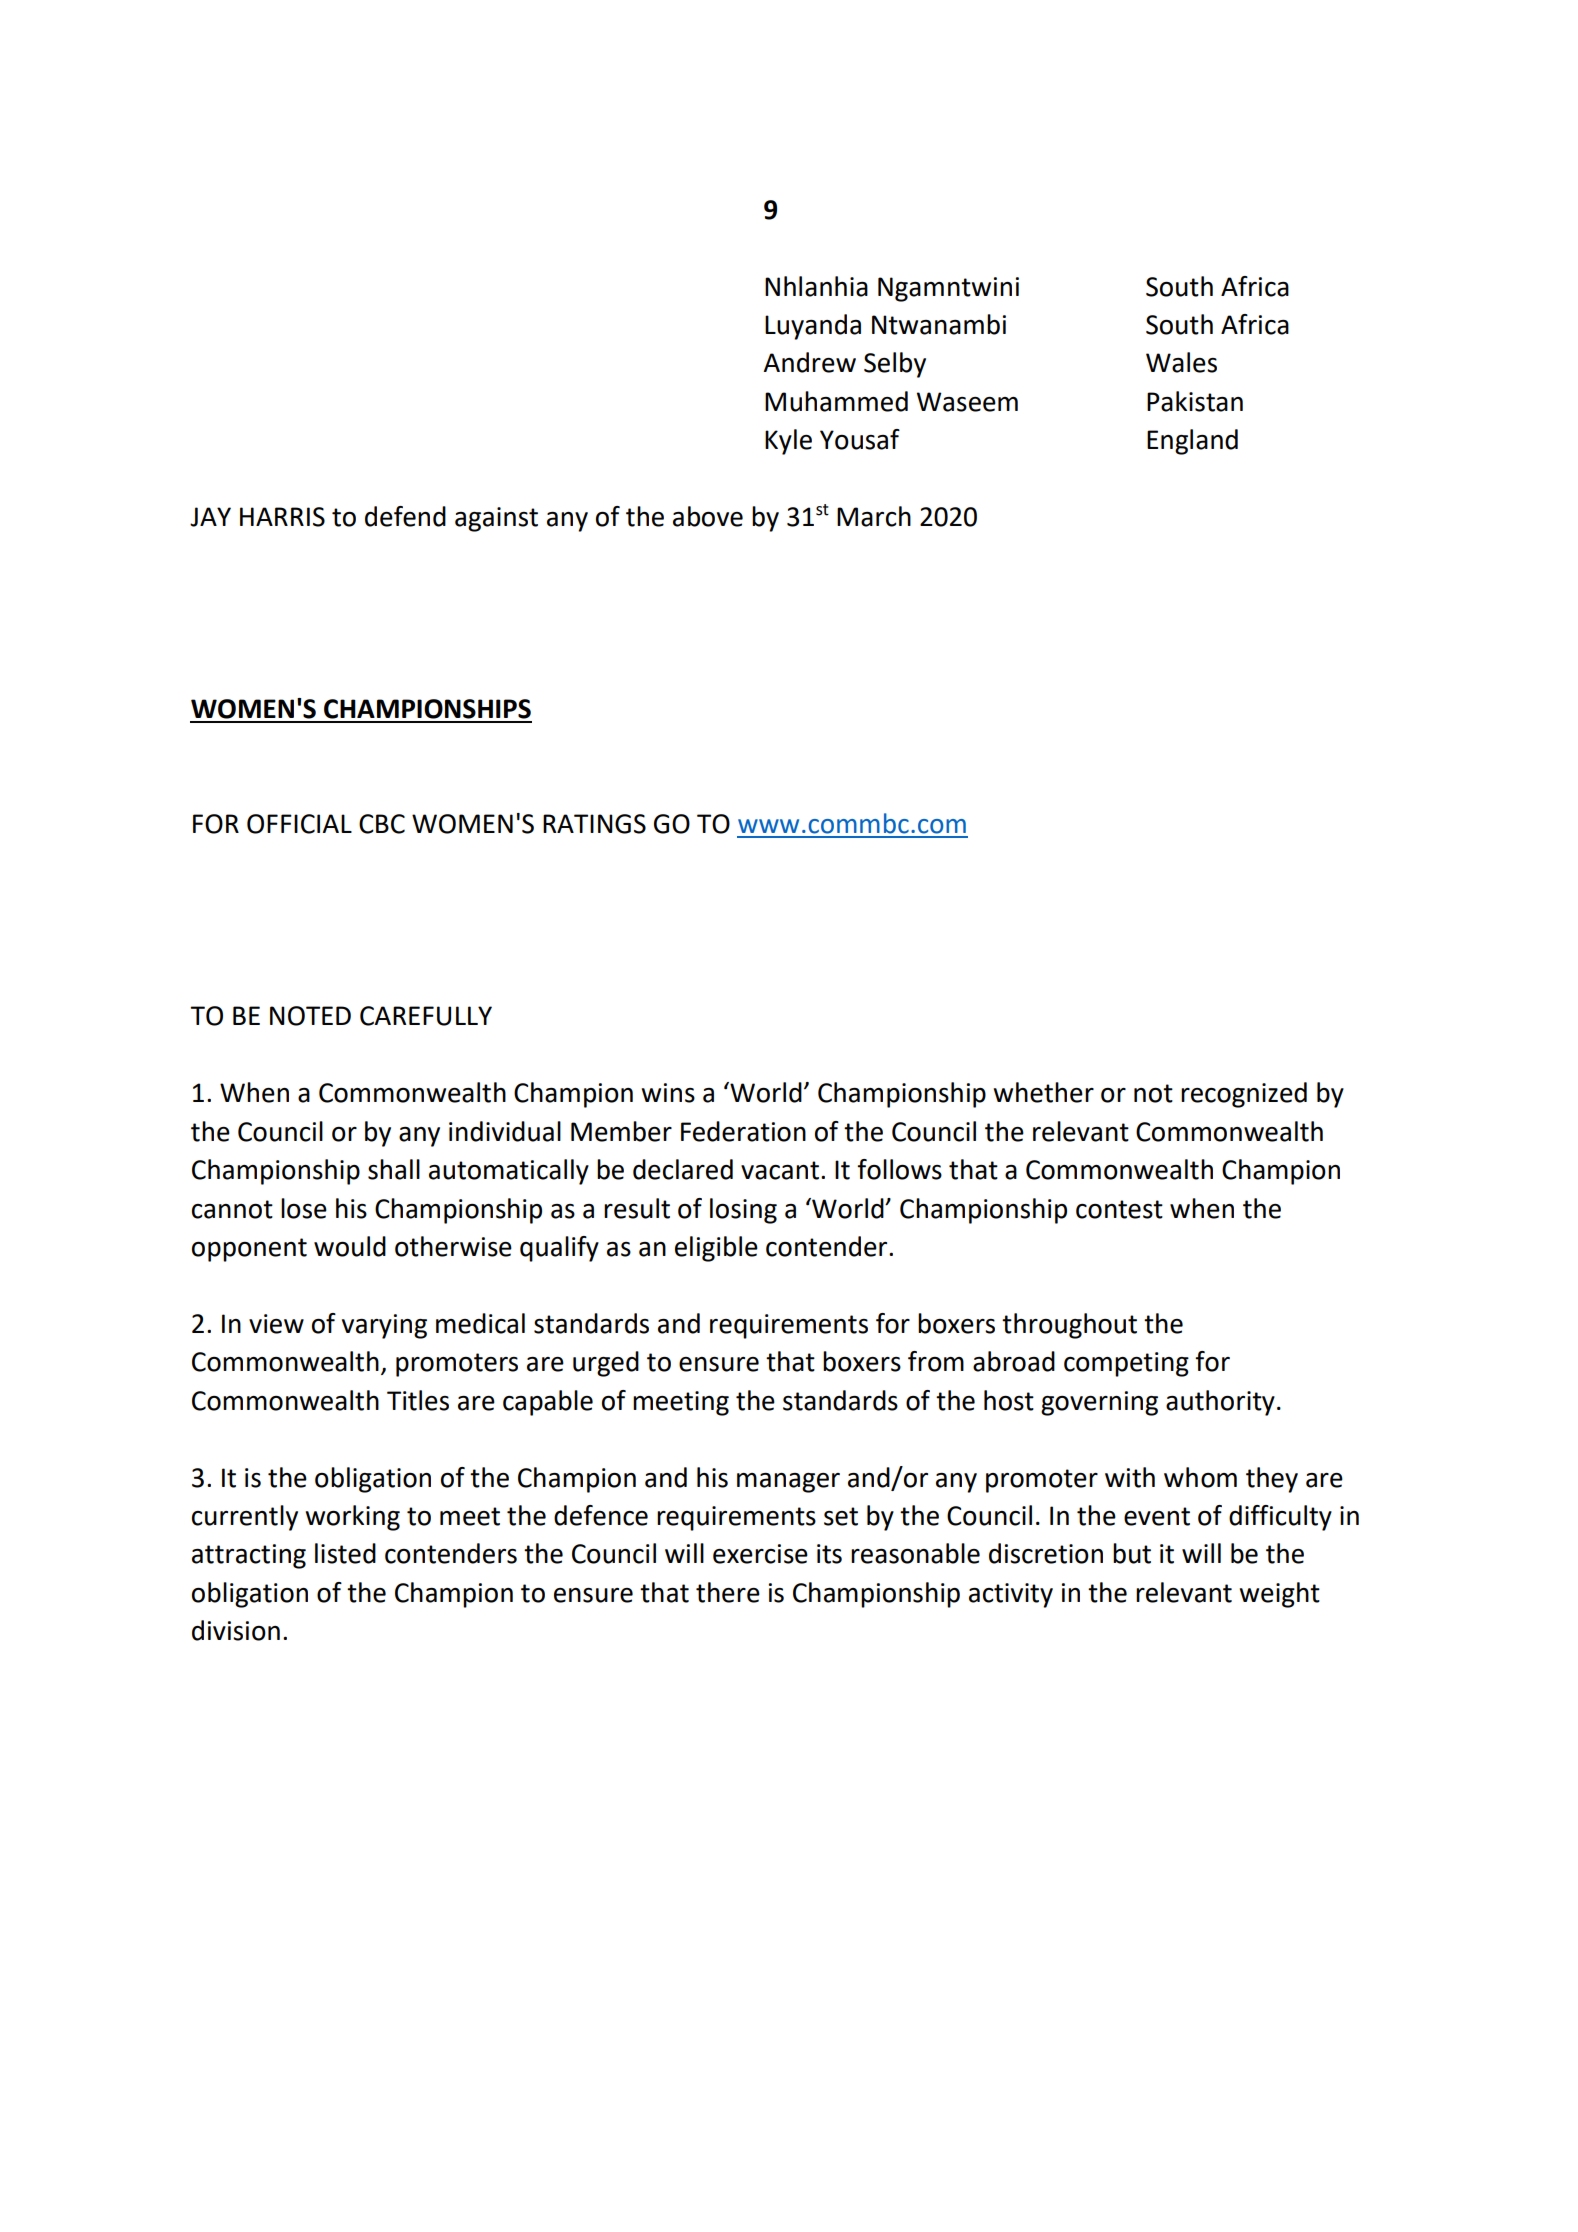 This document has width=1578, height=2232. Describe the element at coordinates (310, 1016) in the document. I see `NOTED` at that location.
